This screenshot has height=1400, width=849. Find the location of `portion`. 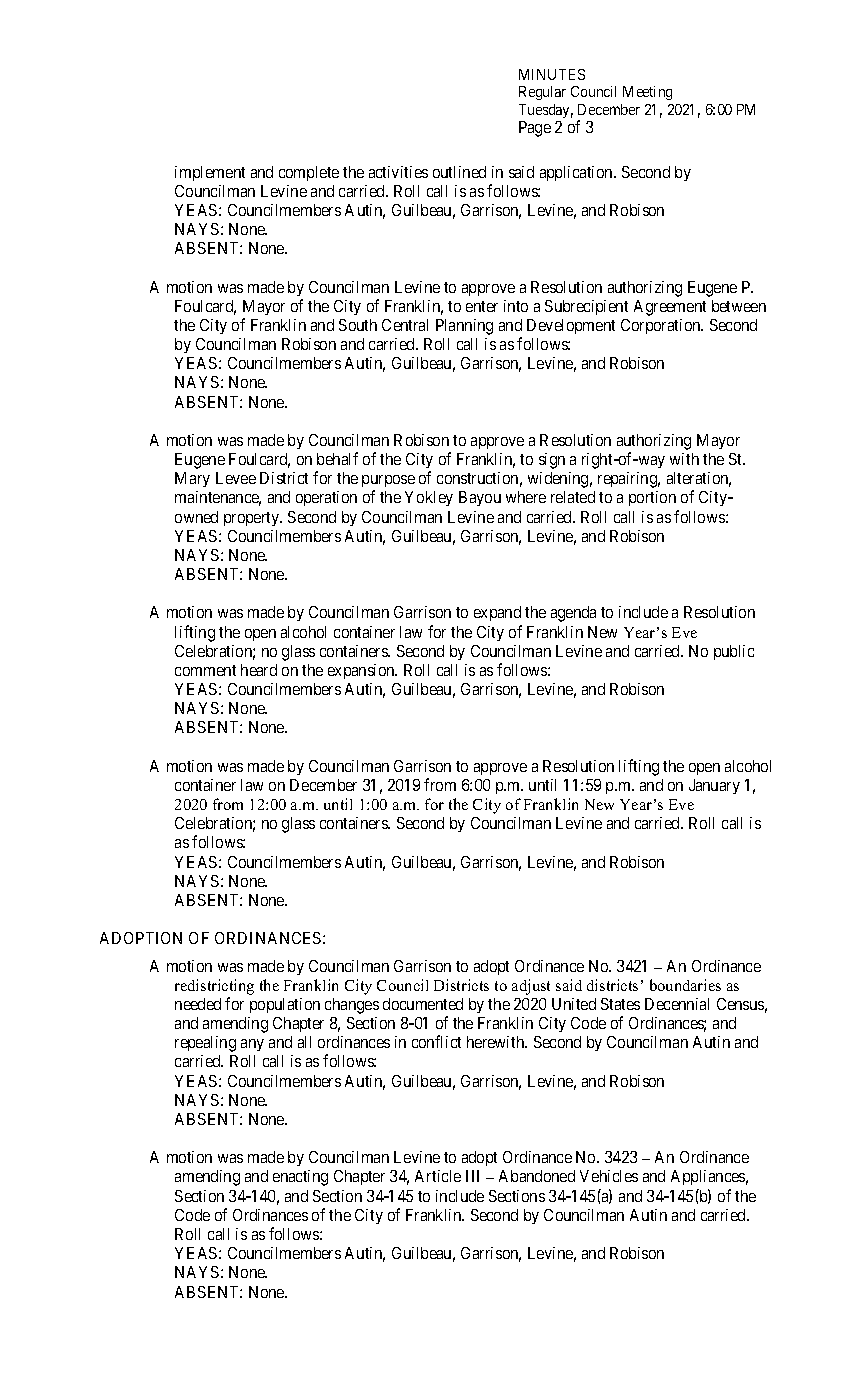

portion is located at coordinates (652, 498).
